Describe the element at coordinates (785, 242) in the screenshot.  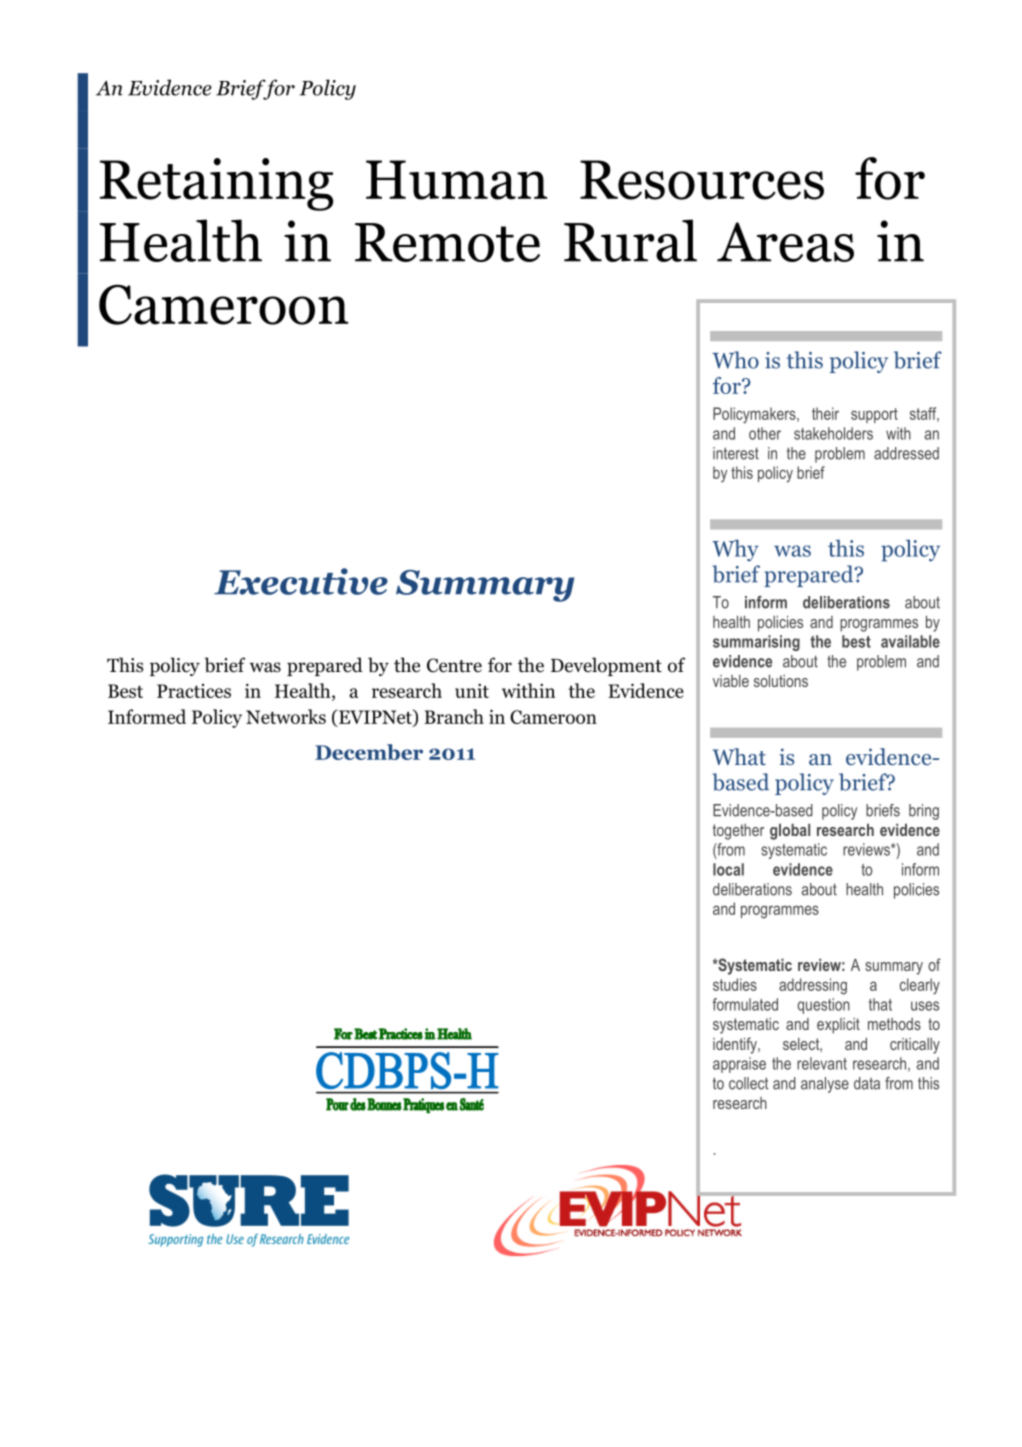
I see `Areas` at that location.
